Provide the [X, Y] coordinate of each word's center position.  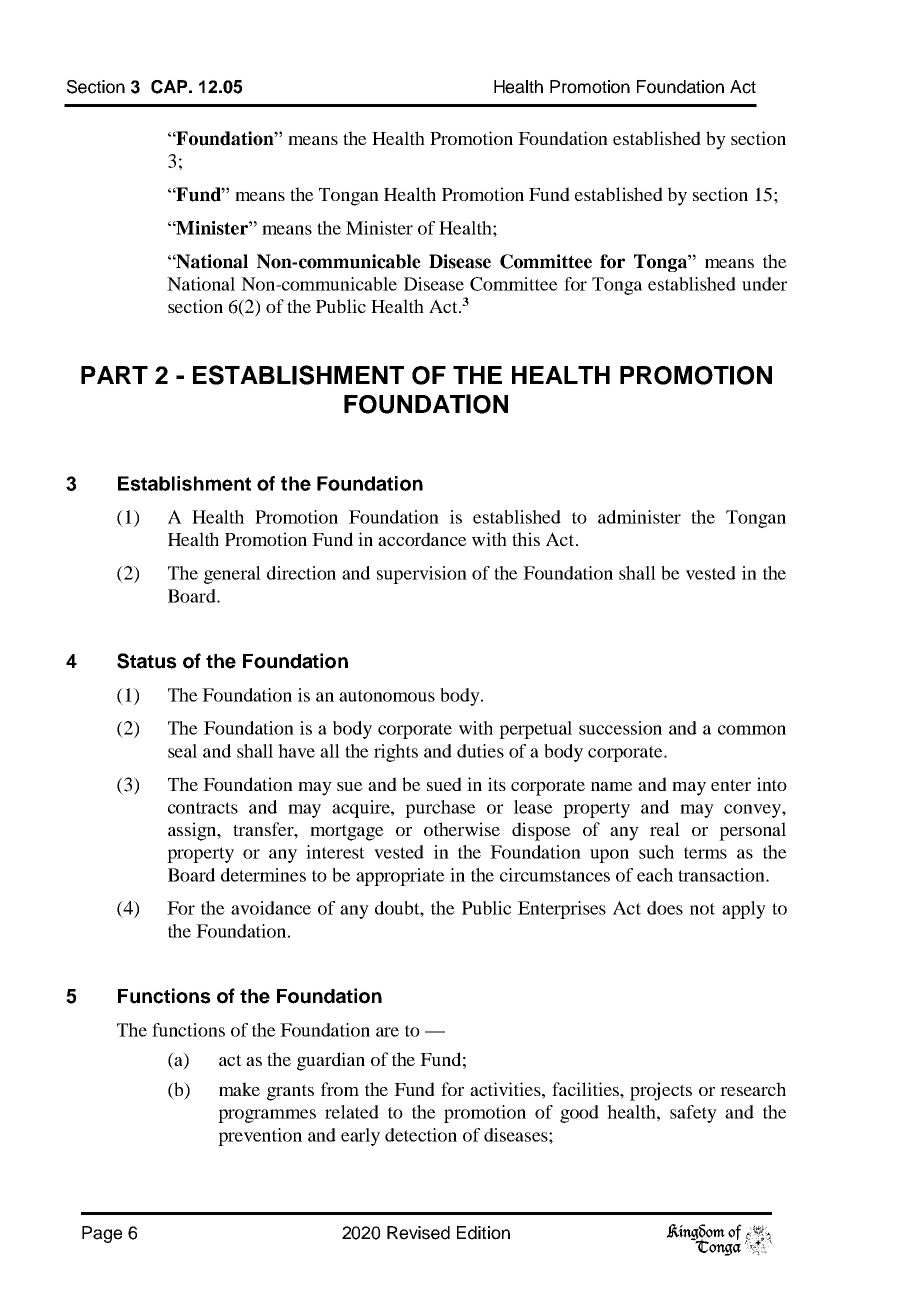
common [752, 730]
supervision [422, 575]
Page [102, 1234]
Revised [418, 1233]
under [764, 284]
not [702, 909]
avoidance [271, 908]
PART [114, 375]
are [387, 1032]
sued [444, 784]
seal [182, 751]
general [232, 575]
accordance [422, 539]
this [526, 539]
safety [693, 1114]
